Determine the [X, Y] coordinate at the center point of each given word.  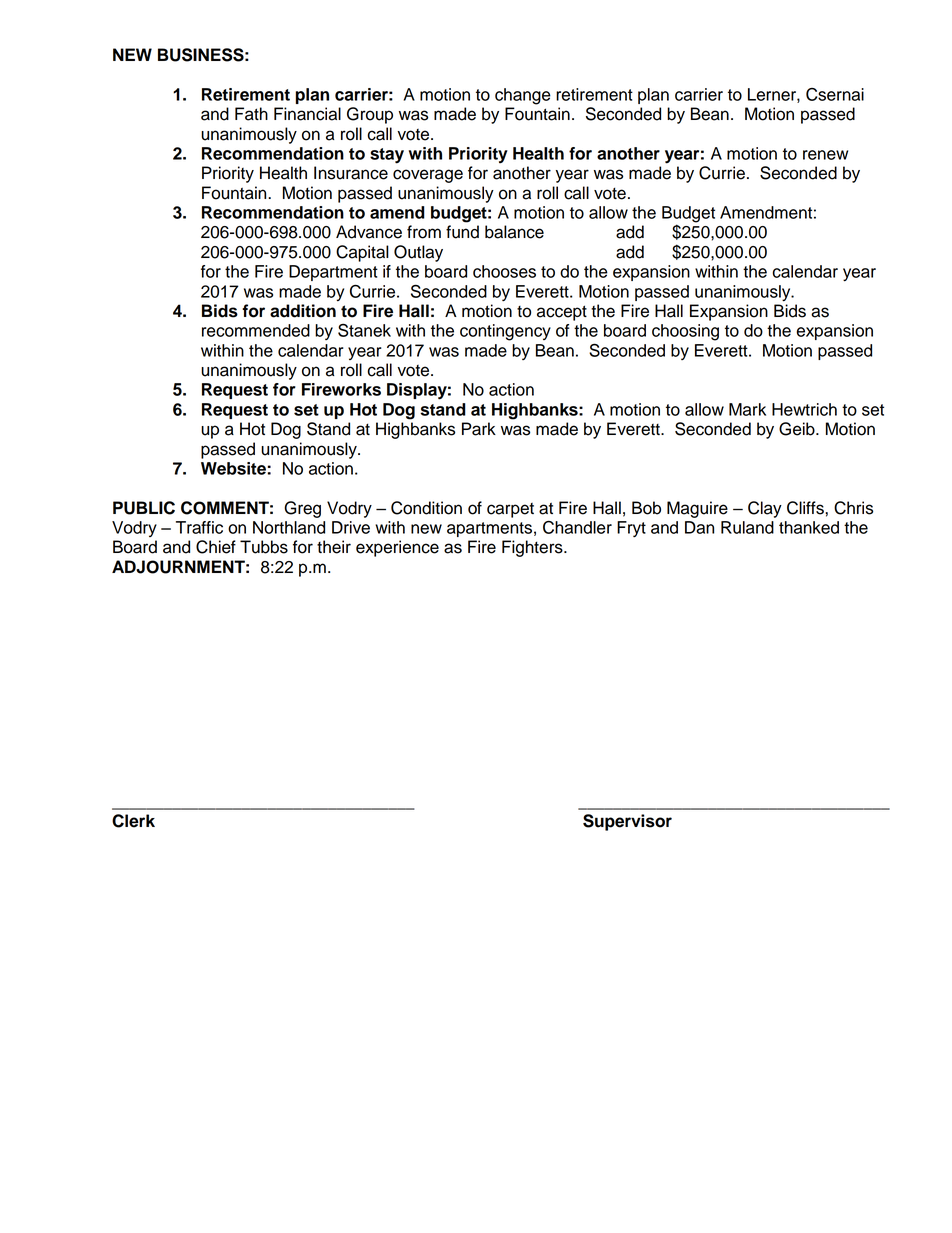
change [523, 96]
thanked [809, 527]
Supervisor [627, 822]
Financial [307, 114]
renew [825, 155]
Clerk [133, 821]
